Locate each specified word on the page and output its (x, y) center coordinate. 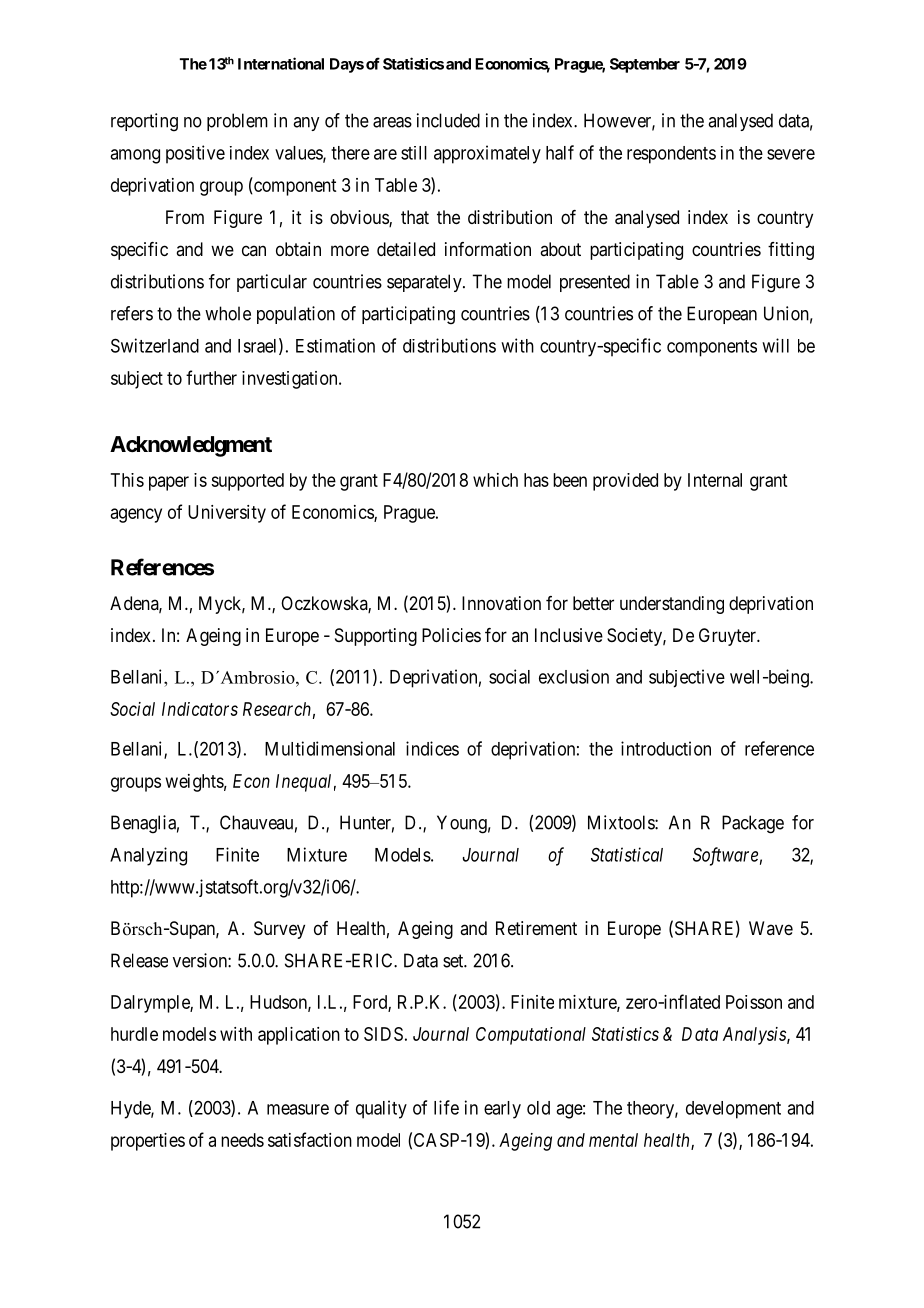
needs (242, 1140)
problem (237, 122)
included (448, 120)
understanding (672, 605)
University (227, 514)
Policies (451, 635)
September (645, 65)
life (446, 1107)
